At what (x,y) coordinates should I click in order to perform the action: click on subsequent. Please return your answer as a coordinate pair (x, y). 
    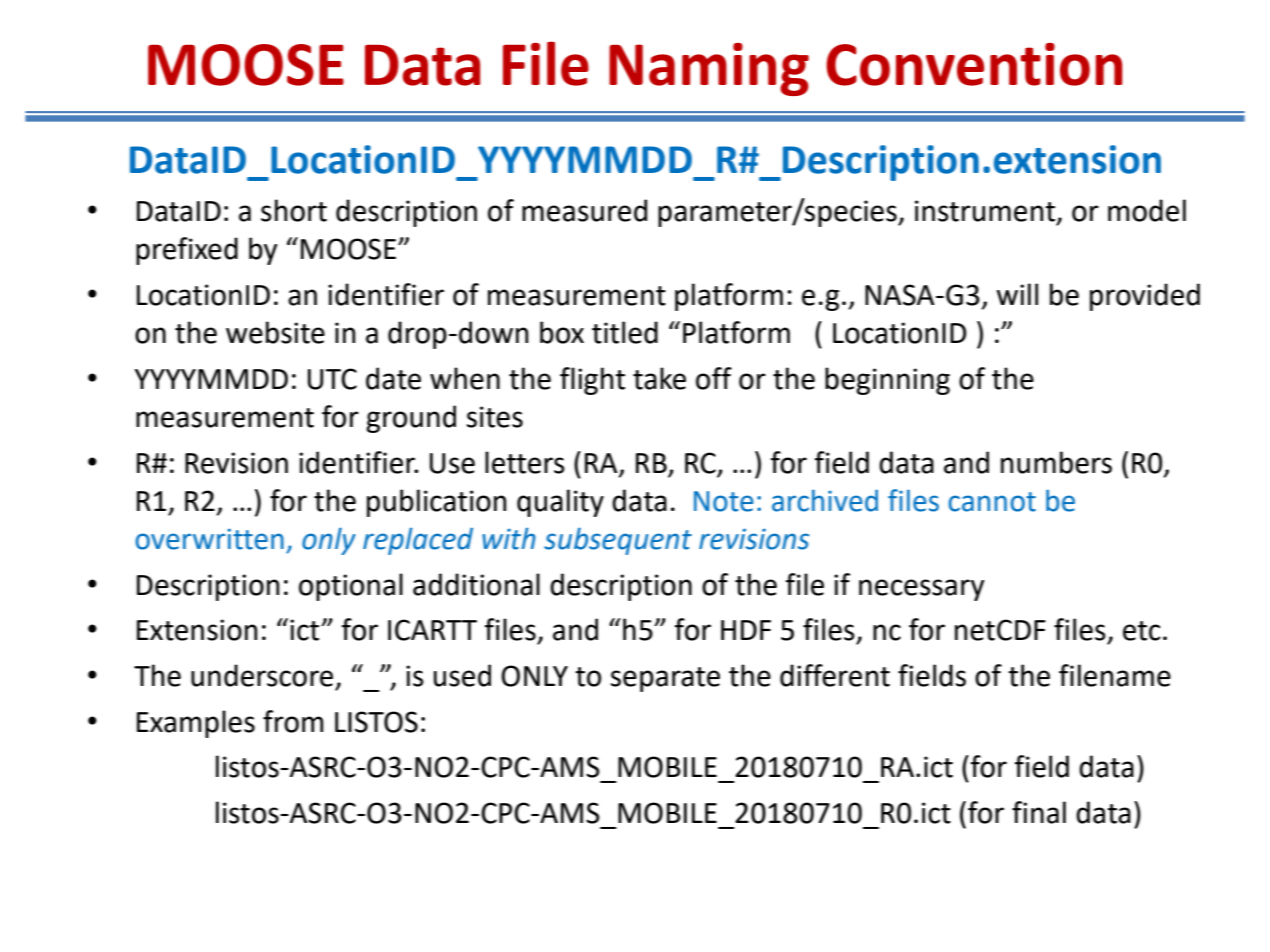
    Looking at the image, I should click on (618, 541).
